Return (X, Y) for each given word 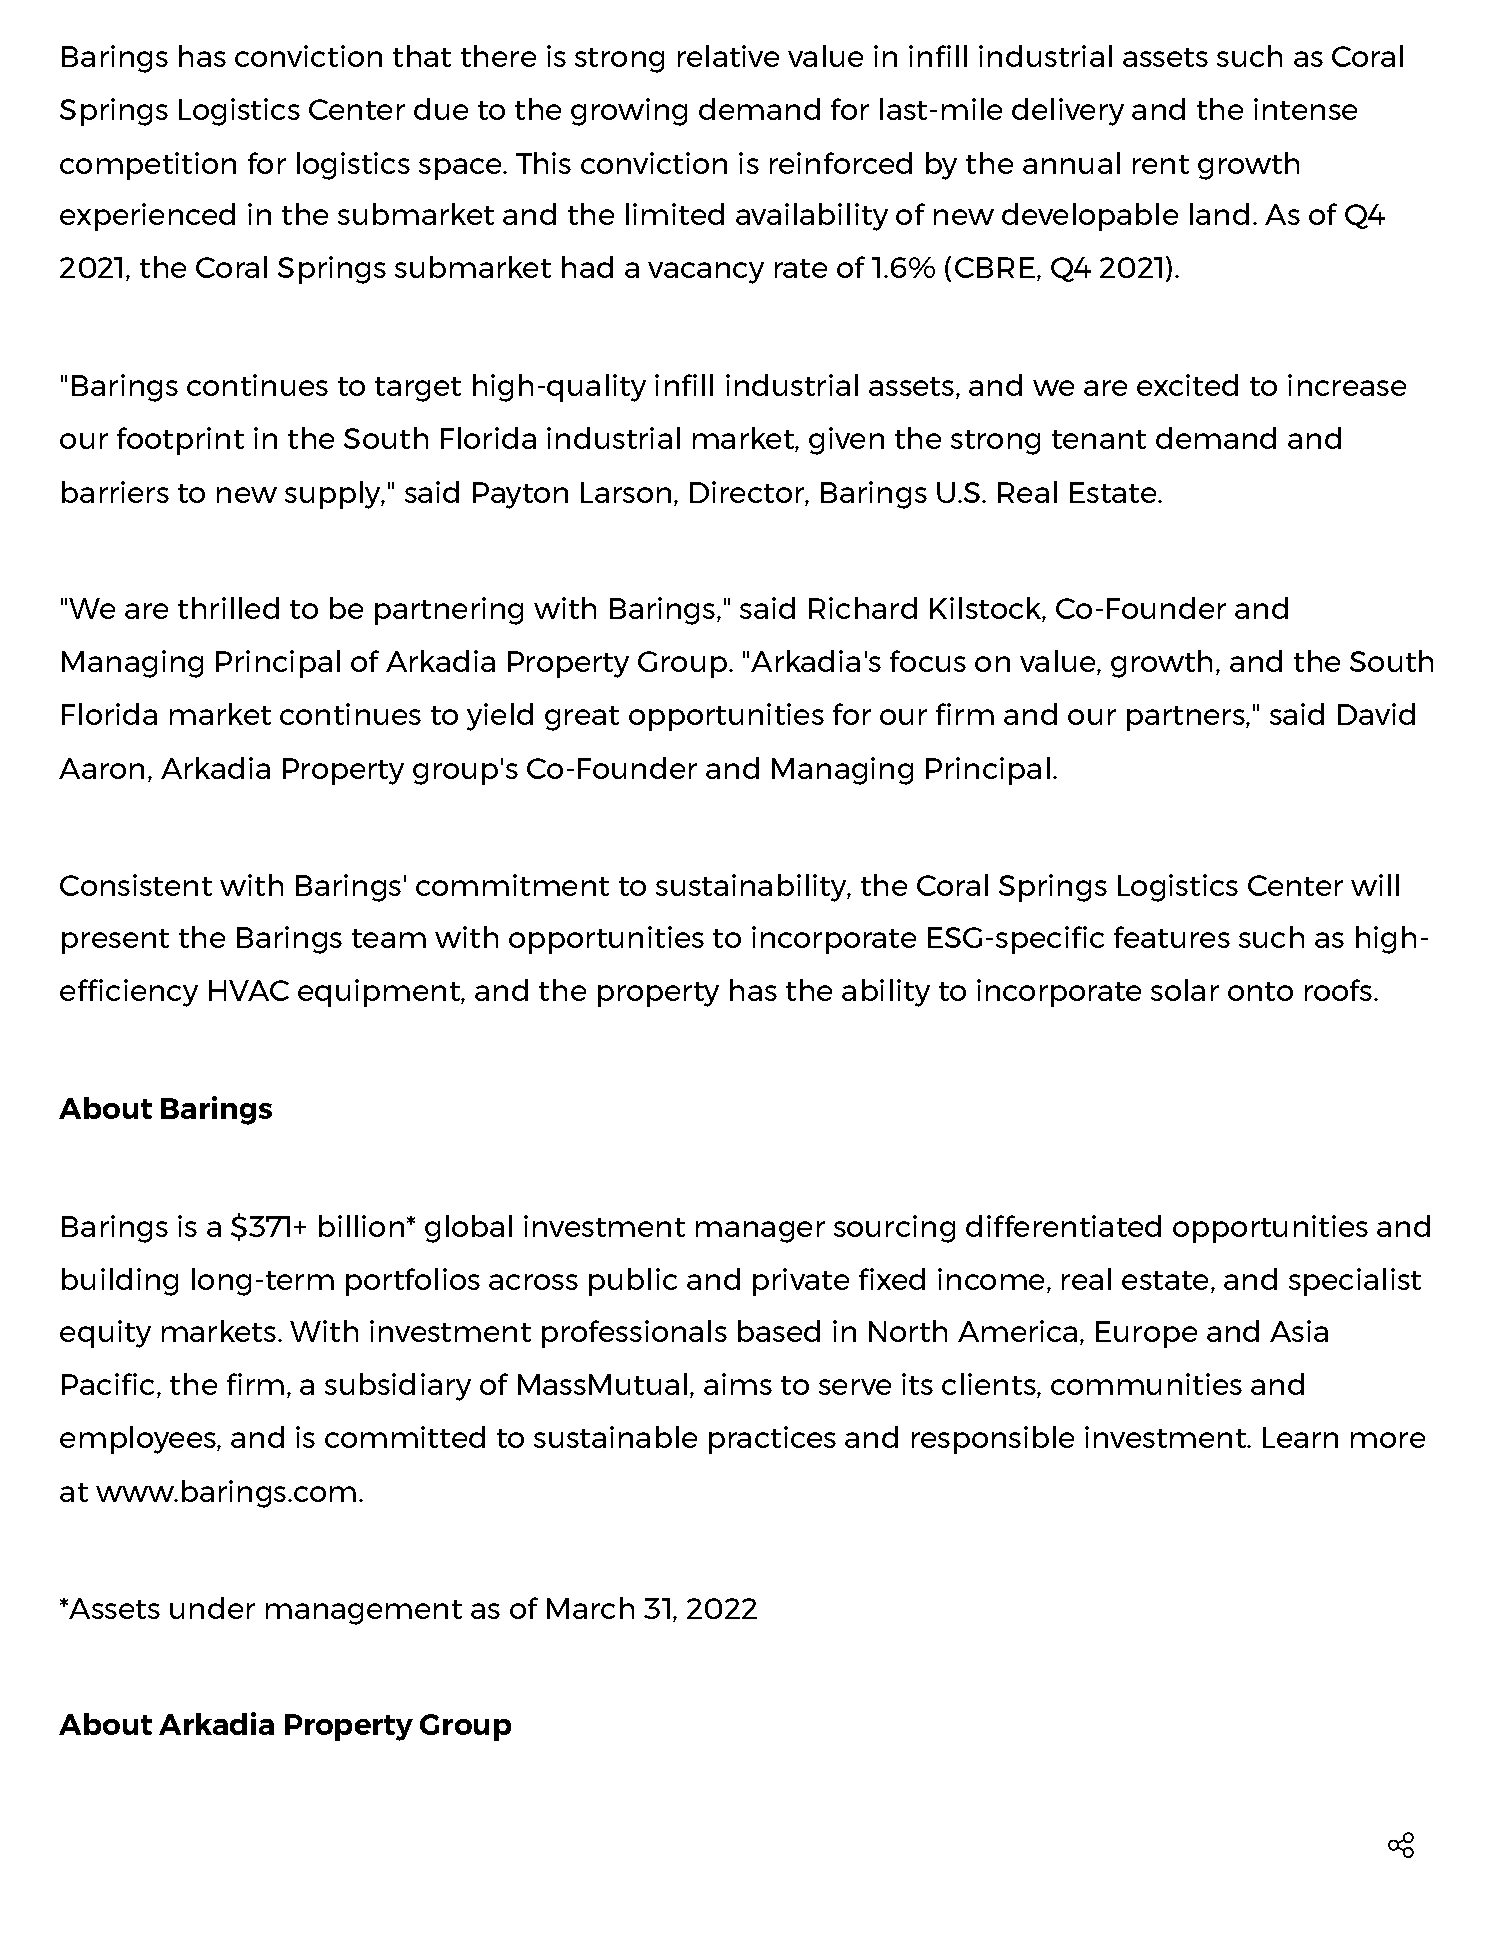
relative (728, 56)
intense (1305, 109)
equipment (380, 993)
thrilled (228, 608)
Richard (863, 608)
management (364, 1612)
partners (1187, 718)
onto (1260, 991)
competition (148, 166)
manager (760, 1232)
